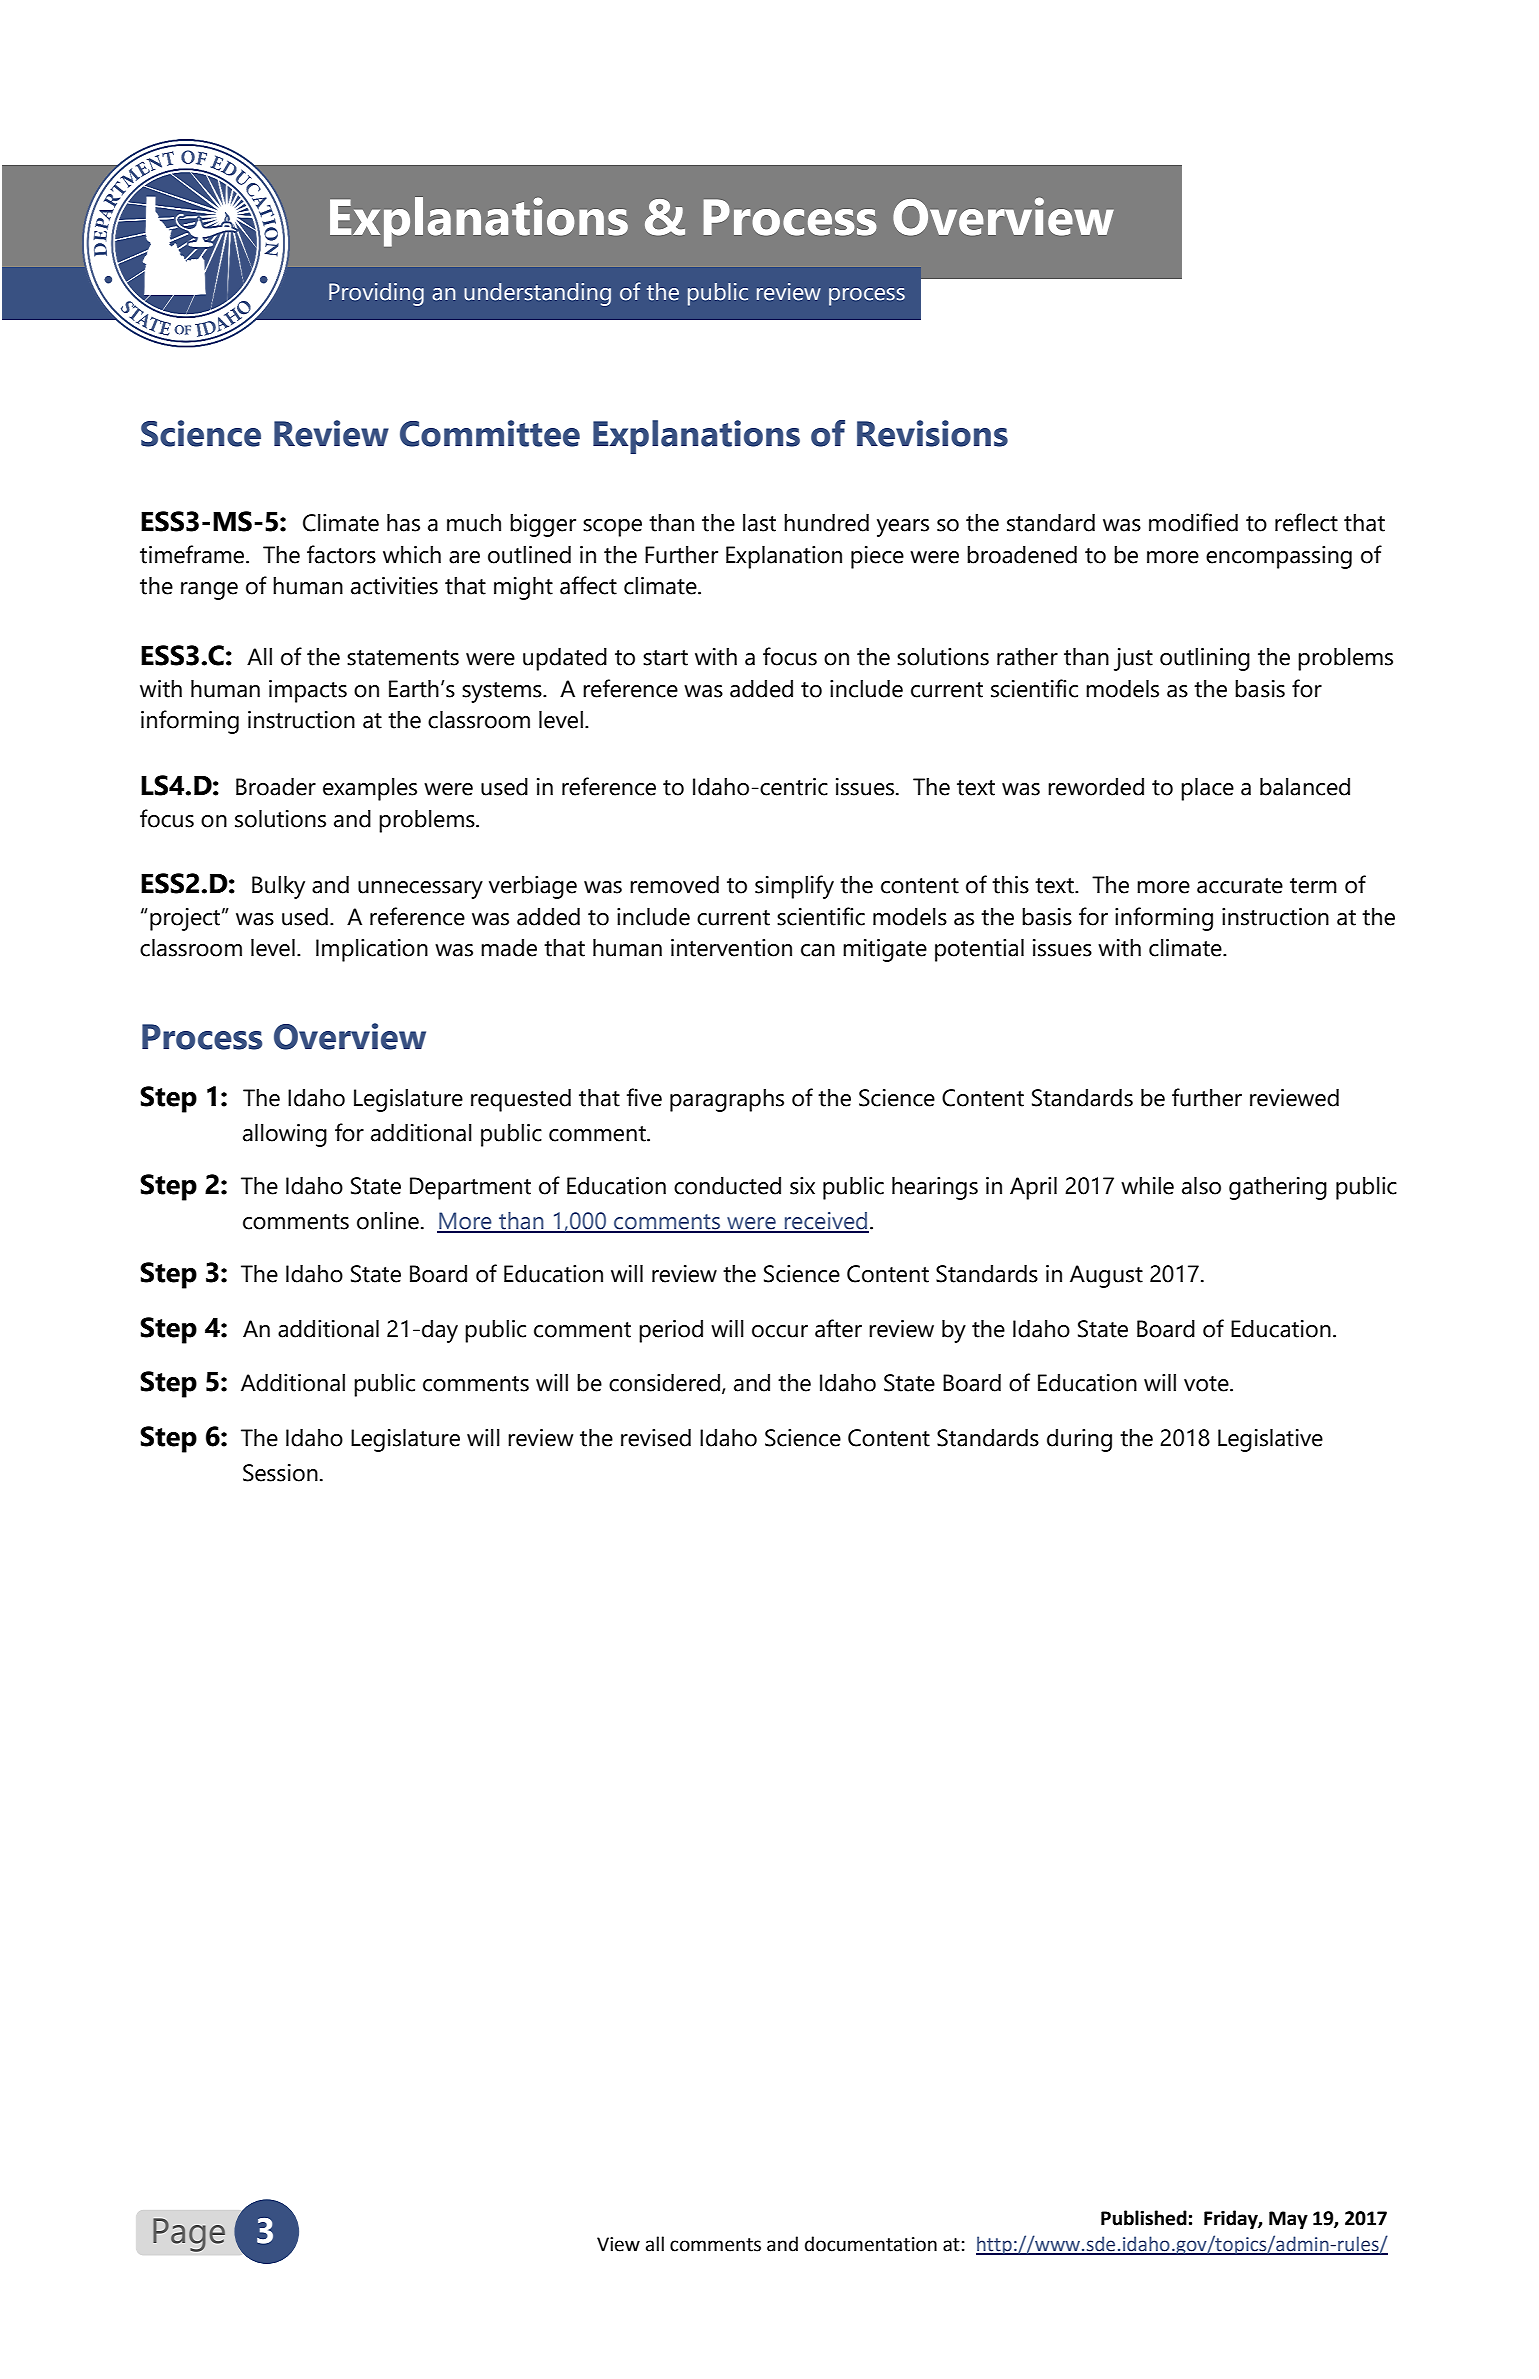 This image has width=1539, height=2379. I want to click on last, so click(759, 523).
